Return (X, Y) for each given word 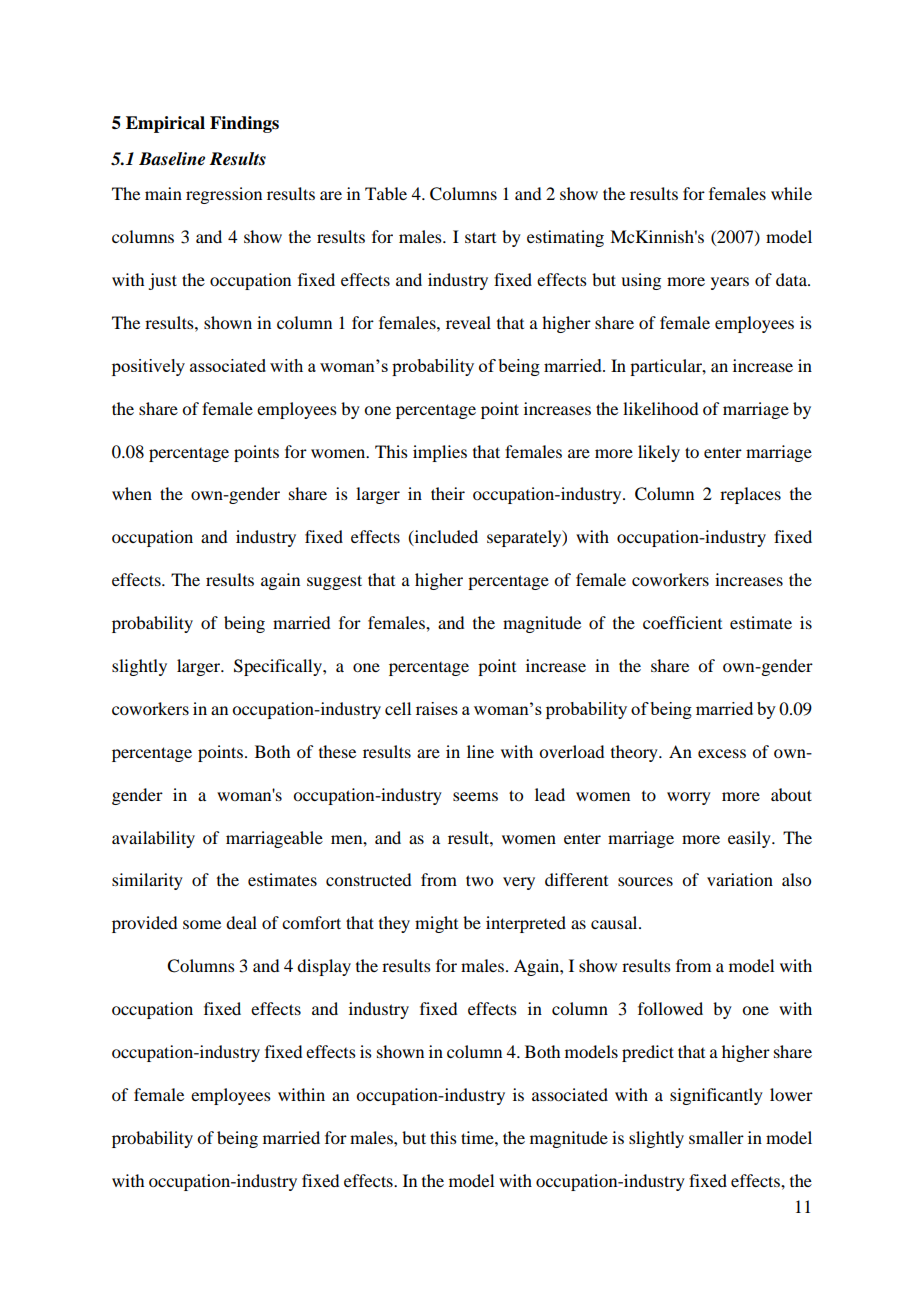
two (479, 880)
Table (386, 193)
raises (437, 708)
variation (740, 879)
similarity (147, 881)
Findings (244, 124)
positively (148, 367)
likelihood (660, 408)
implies (440, 453)
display (324, 967)
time (478, 1137)
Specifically (279, 667)
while (791, 193)
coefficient (682, 622)
